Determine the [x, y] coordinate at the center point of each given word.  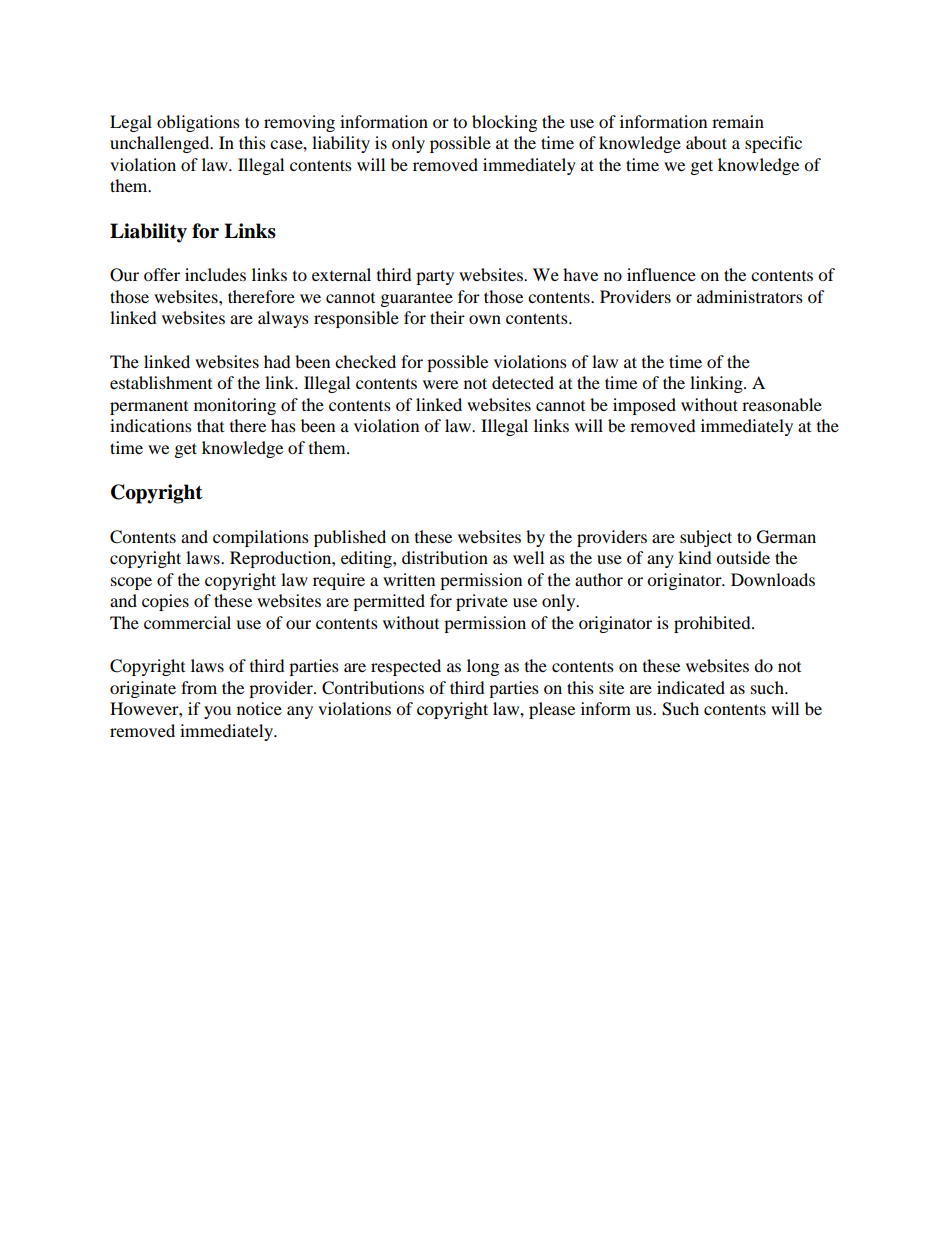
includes [215, 274]
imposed [644, 406]
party [435, 277]
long [483, 667]
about [706, 142]
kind [695, 557]
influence [661, 274]
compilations [261, 538]
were [440, 384]
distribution [445, 557]
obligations [198, 123]
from [199, 687]
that [210, 425]
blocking [504, 123]
